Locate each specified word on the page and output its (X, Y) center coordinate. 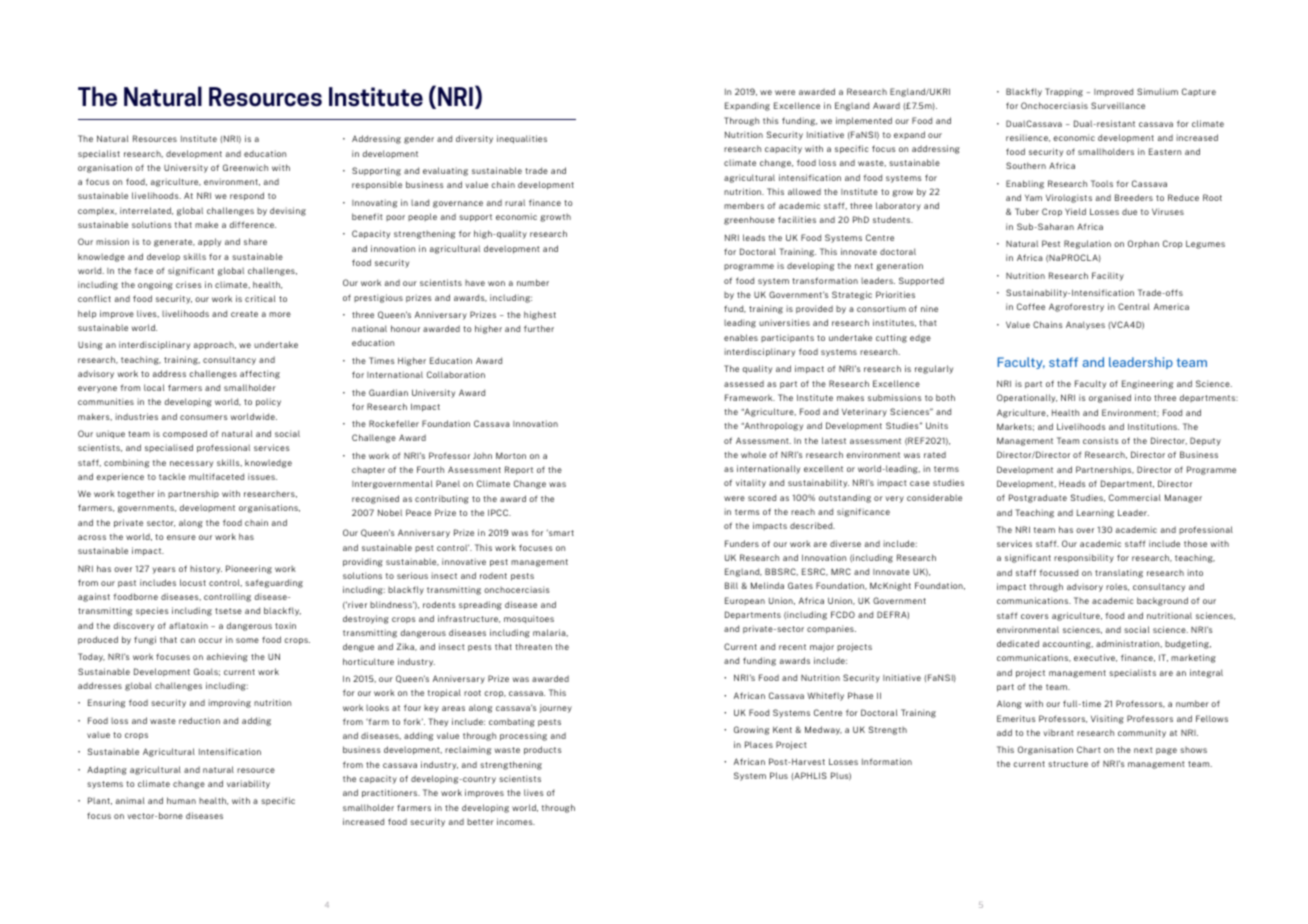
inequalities (522, 139)
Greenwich (245, 167)
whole (753, 454)
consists (1100, 440)
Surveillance (1118, 105)
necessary (191, 464)
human (181, 800)
